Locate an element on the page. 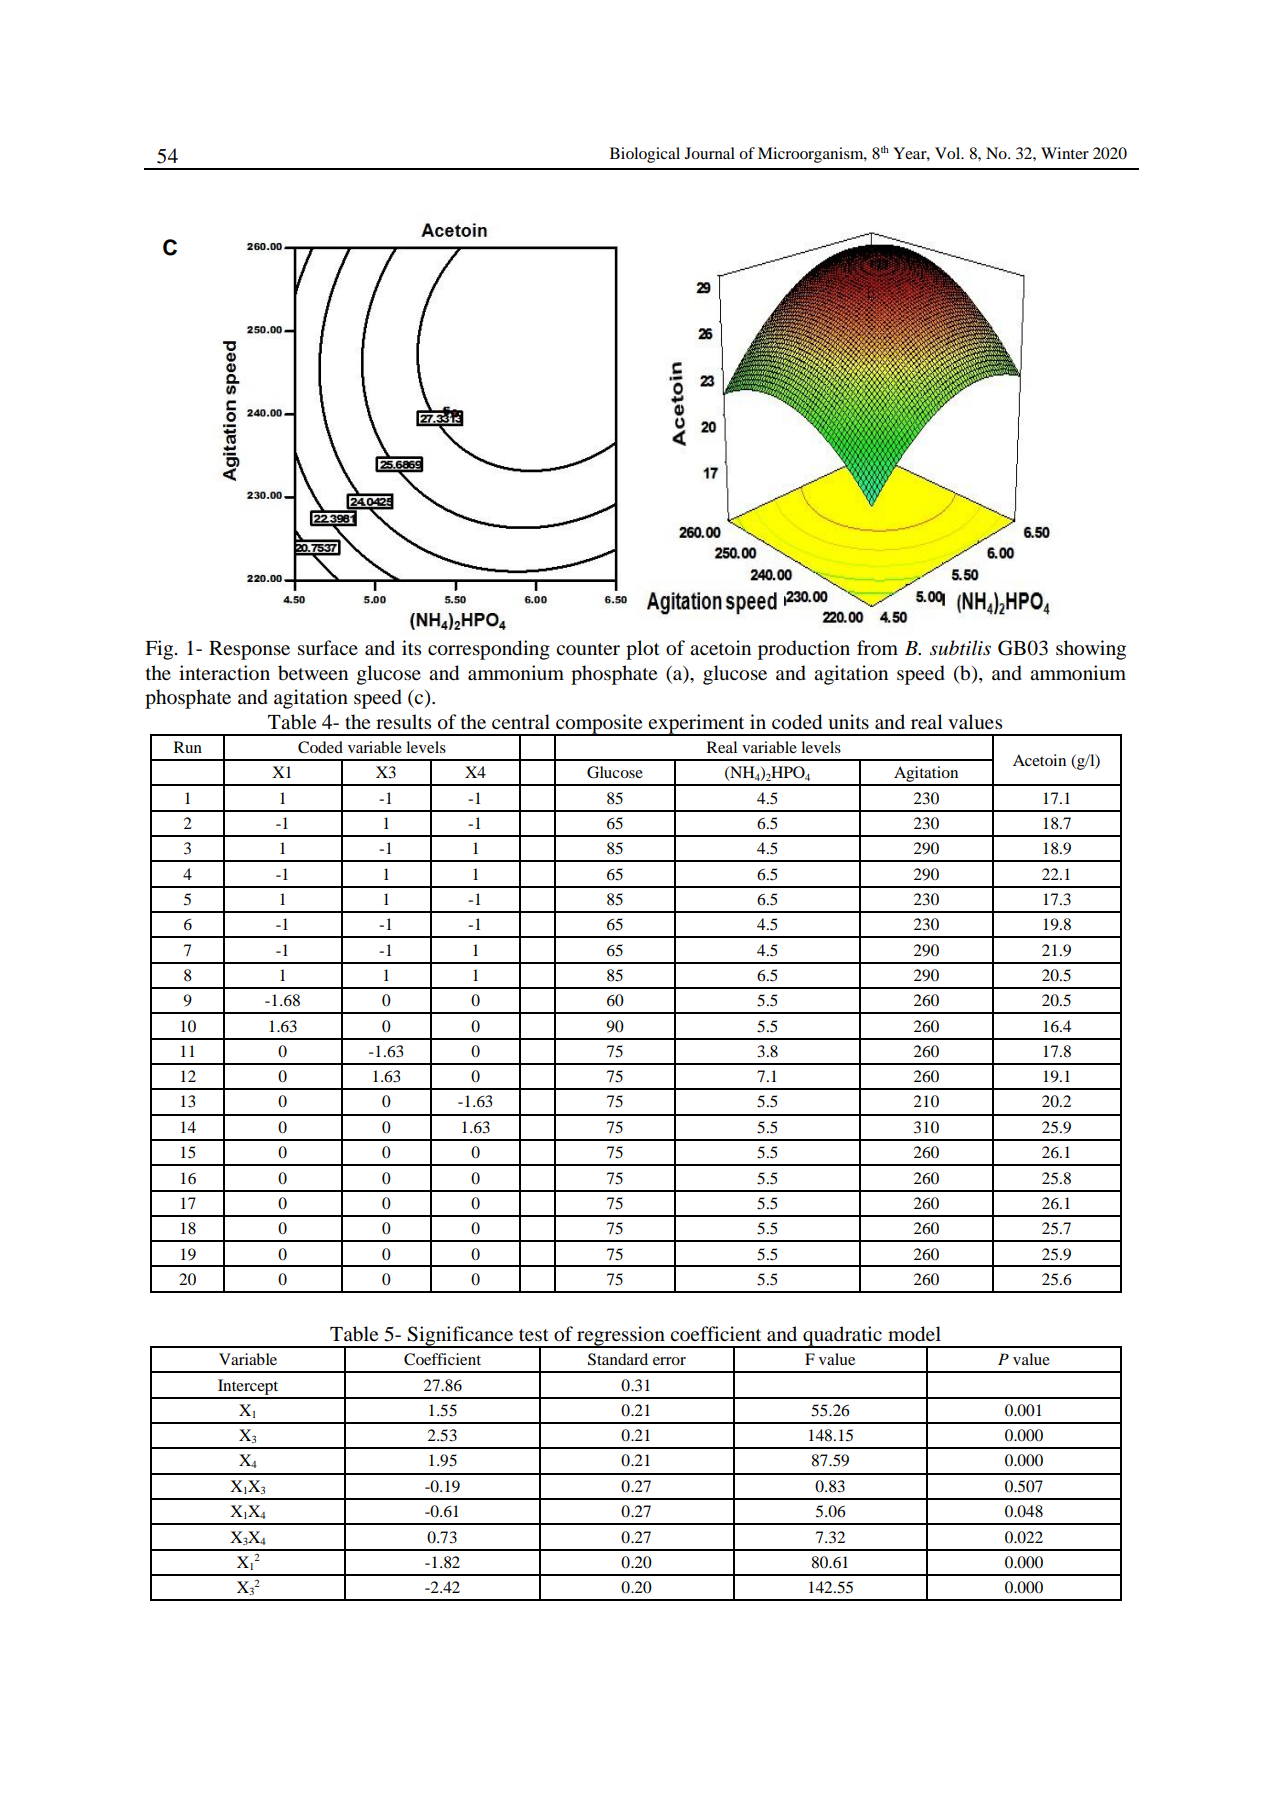 The height and width of the document is (1799, 1272). surface is located at coordinates (328, 648).
